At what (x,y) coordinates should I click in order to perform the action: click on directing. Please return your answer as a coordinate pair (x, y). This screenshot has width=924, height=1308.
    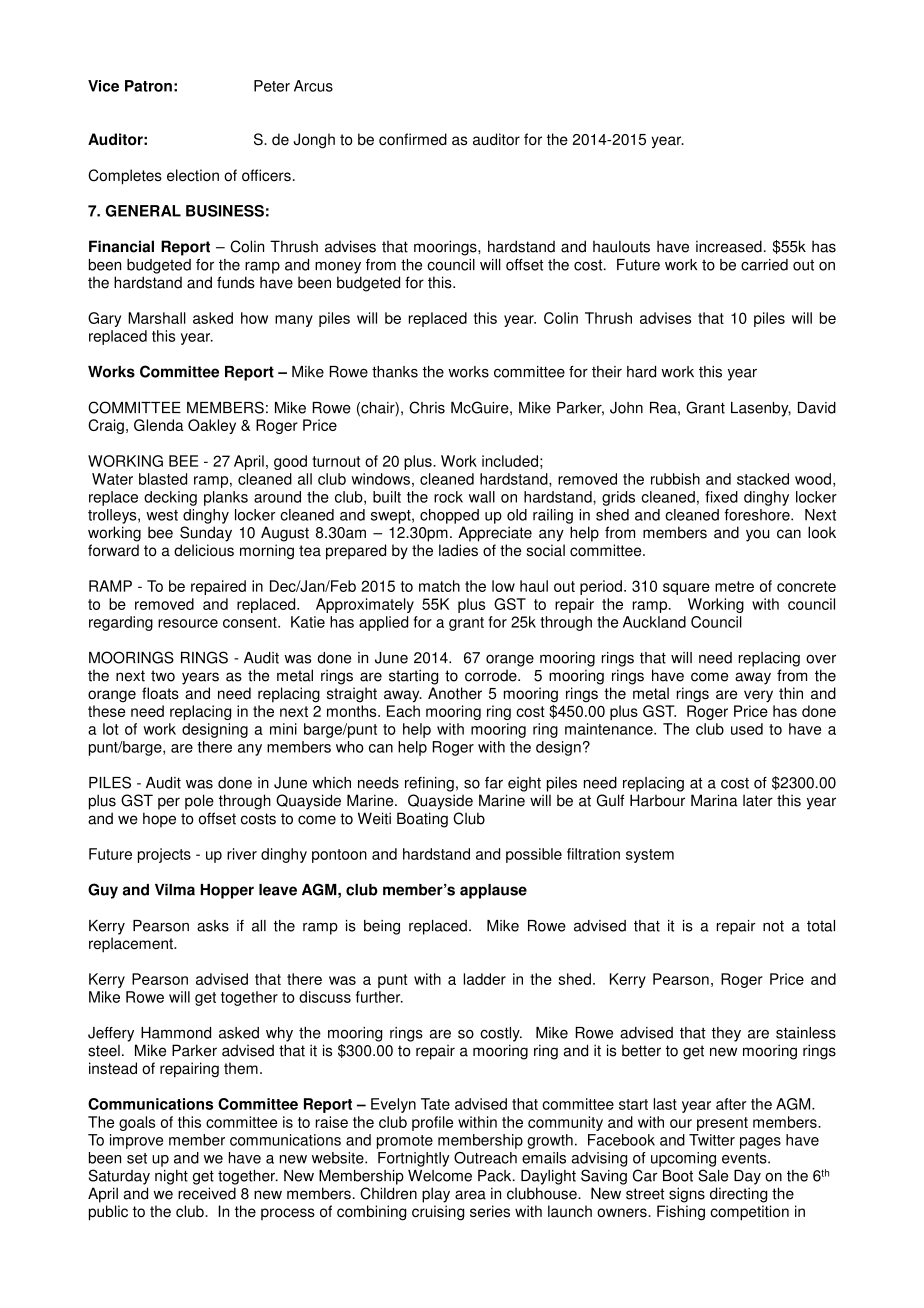
    Looking at the image, I should click on (738, 1195).
